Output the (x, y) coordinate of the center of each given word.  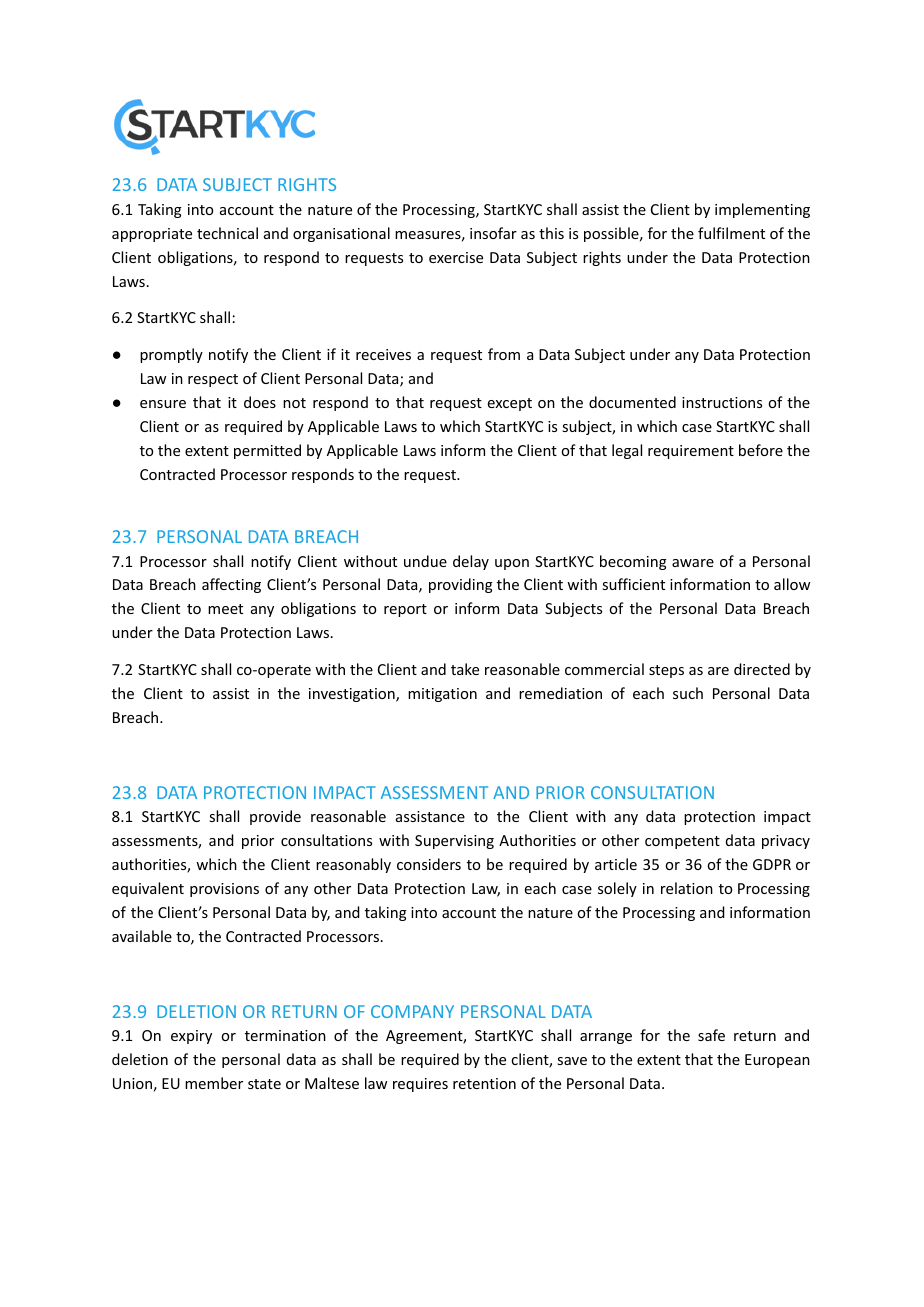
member (214, 1083)
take (465, 669)
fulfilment (731, 233)
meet (225, 609)
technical (227, 233)
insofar (493, 233)
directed (762, 669)
